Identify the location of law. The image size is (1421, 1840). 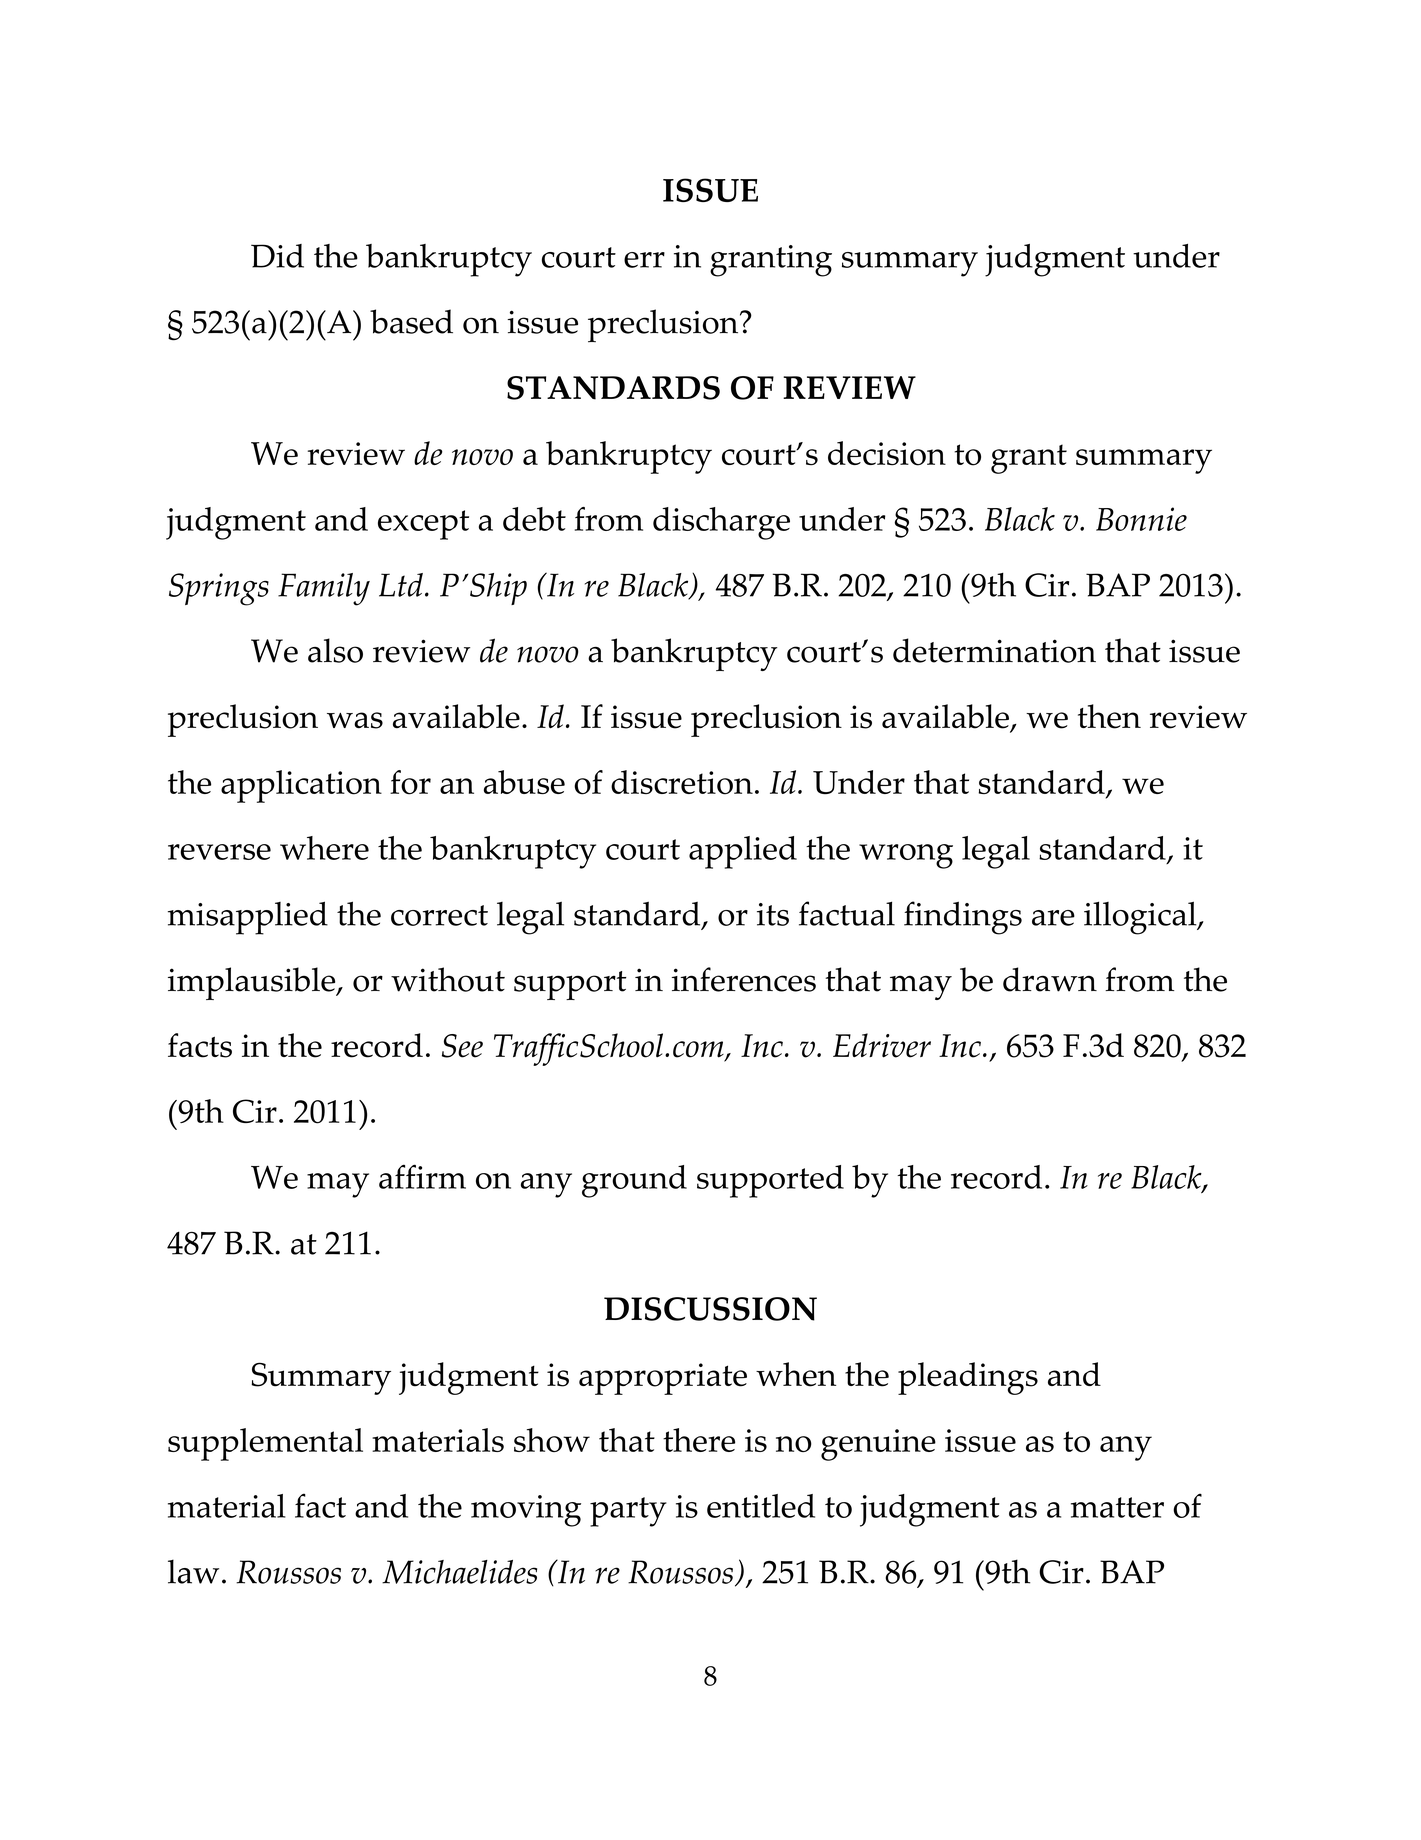
(193, 1571).
